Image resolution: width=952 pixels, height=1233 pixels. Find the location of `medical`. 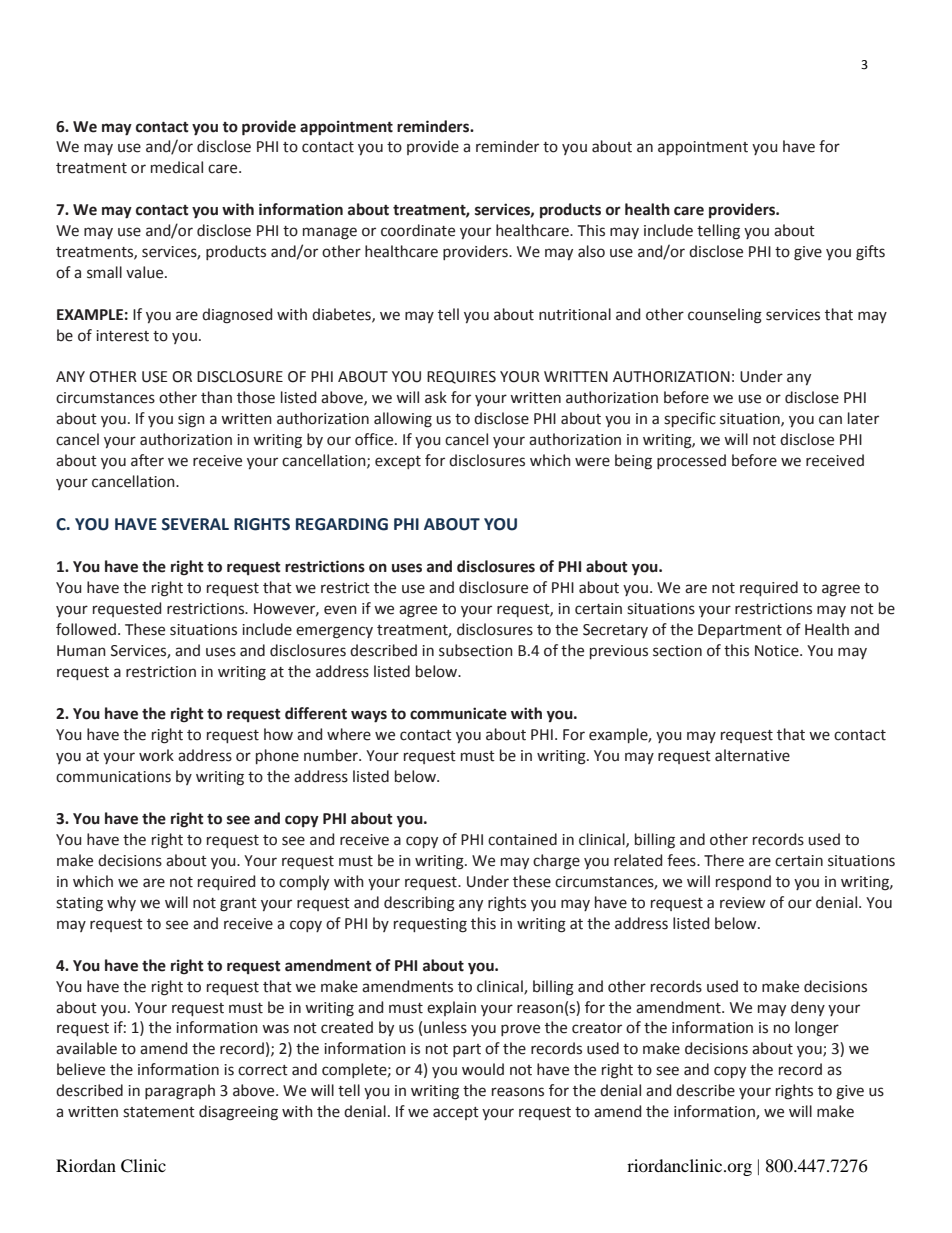

medical is located at coordinates (177, 167).
